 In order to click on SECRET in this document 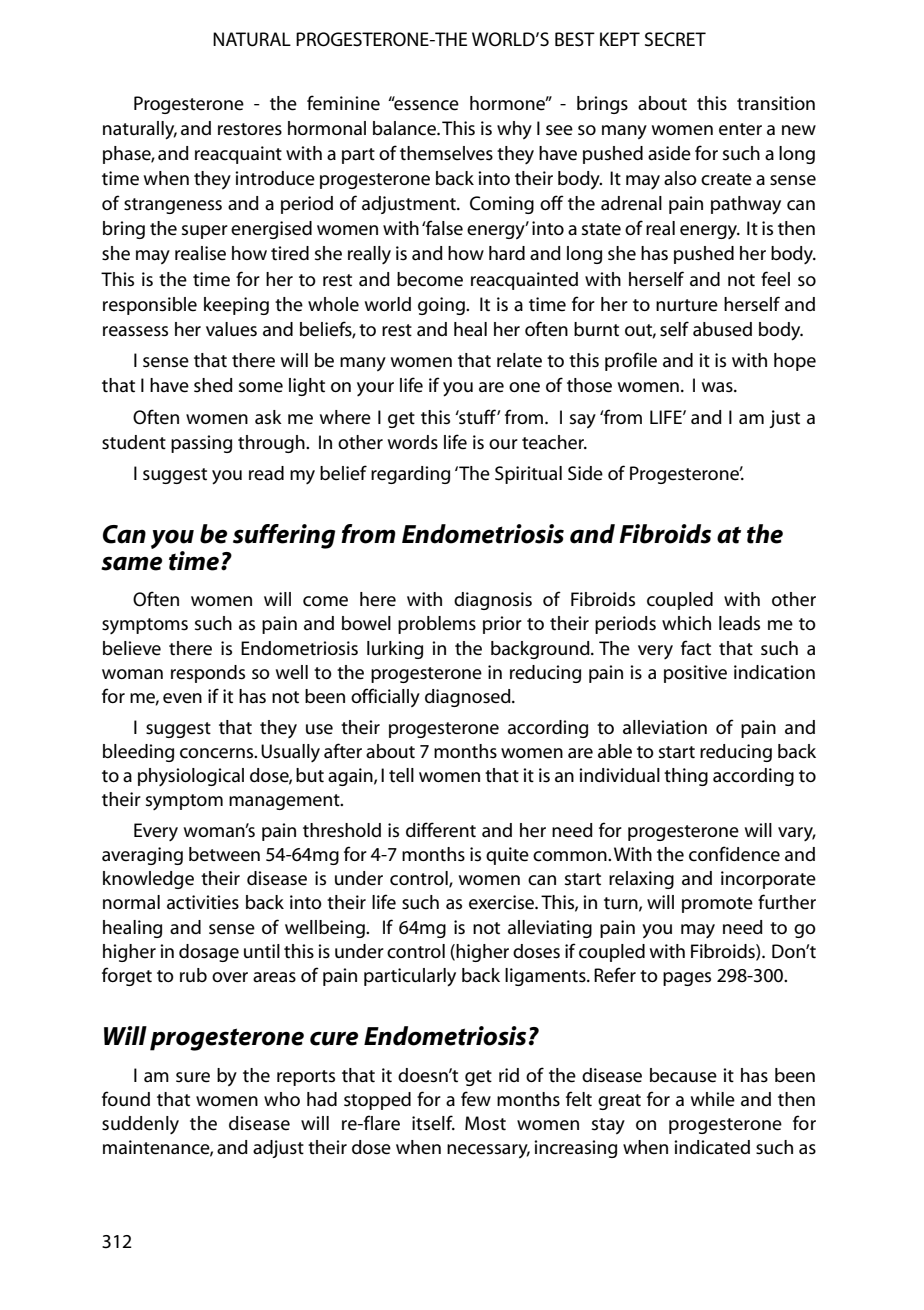, I will do `click(675, 39)`.
